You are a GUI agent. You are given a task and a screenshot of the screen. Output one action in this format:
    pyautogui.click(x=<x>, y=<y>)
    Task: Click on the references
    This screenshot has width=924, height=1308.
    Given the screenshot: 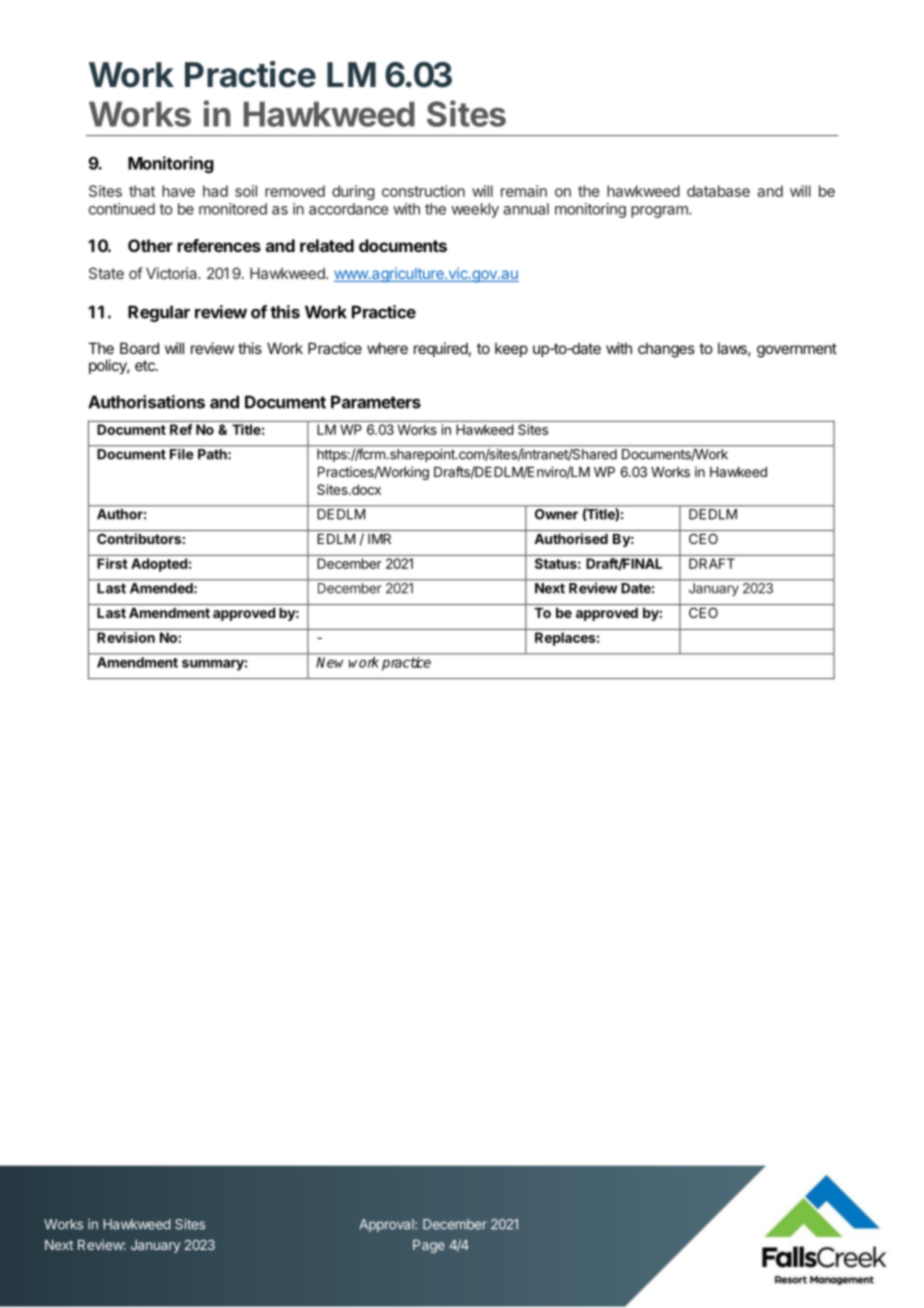 What is the action you would take?
    pyautogui.click(x=219, y=245)
